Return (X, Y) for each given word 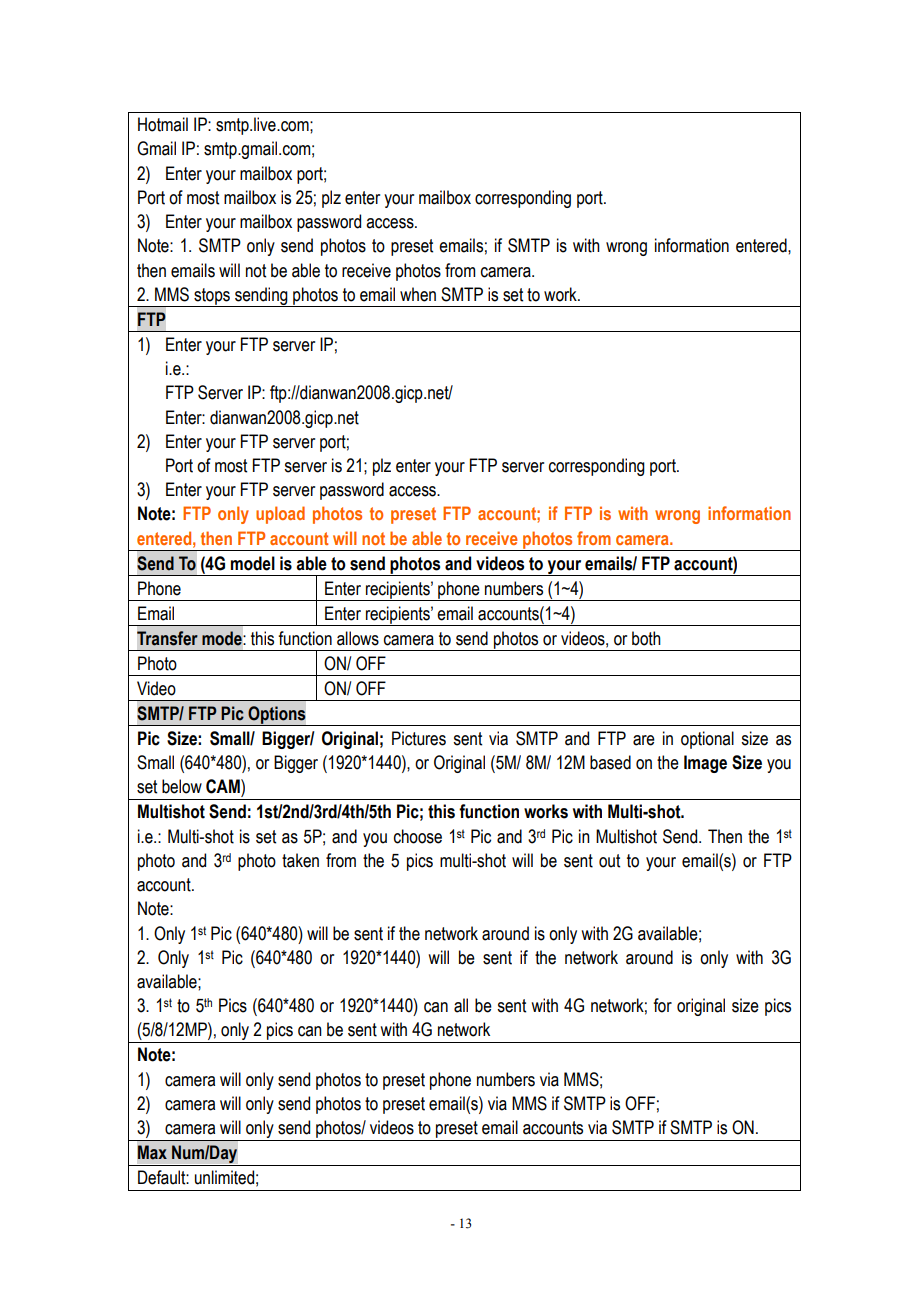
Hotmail (163, 124)
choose (418, 836)
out (609, 861)
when (418, 294)
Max (152, 1152)
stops (212, 297)
